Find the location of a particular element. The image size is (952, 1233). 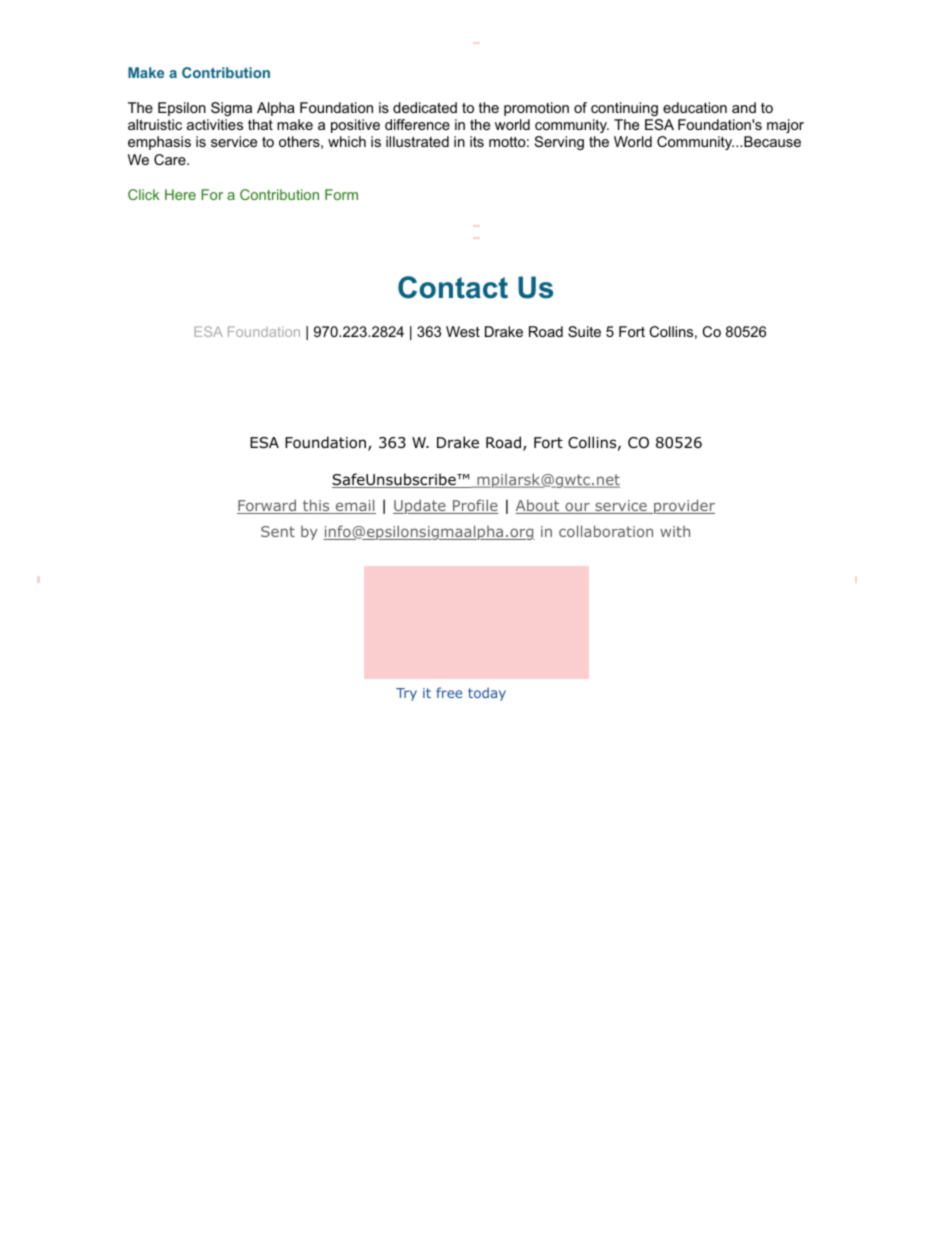

its is located at coordinates (477, 141).
